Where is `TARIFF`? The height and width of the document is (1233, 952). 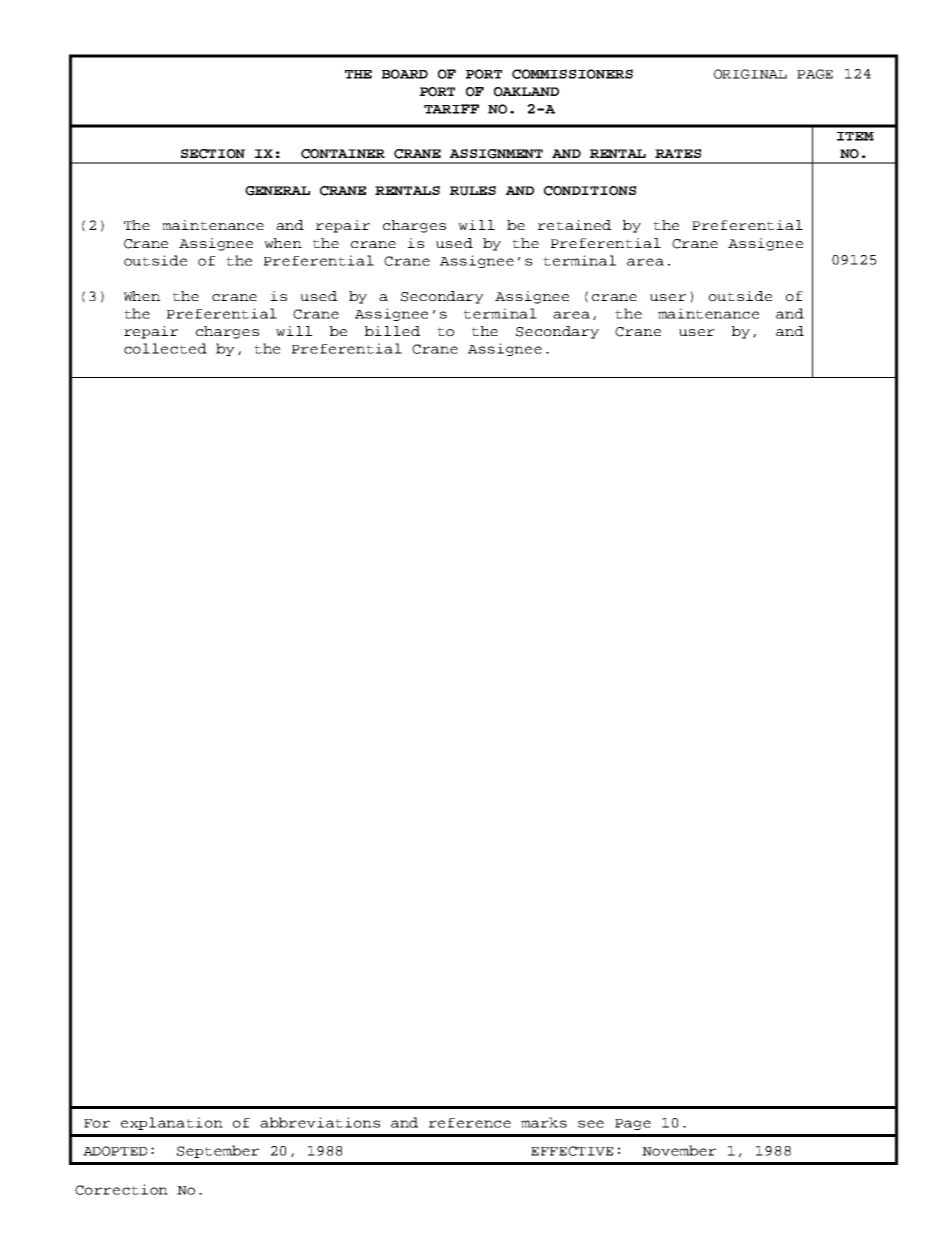 TARIFF is located at coordinates (451, 109).
